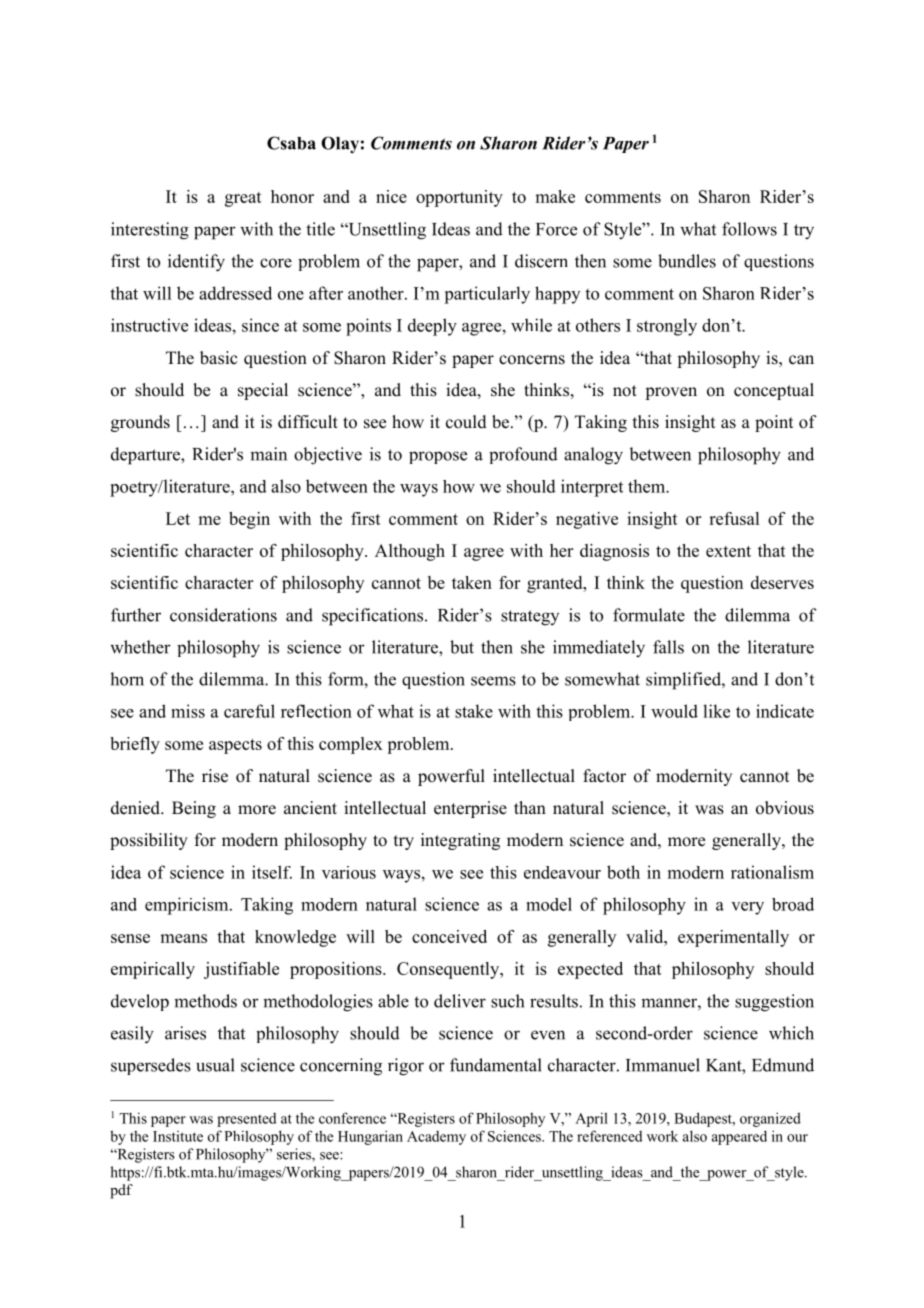 The width and height of the page is (924, 1308). I want to click on Academy, so click(436, 1138).
